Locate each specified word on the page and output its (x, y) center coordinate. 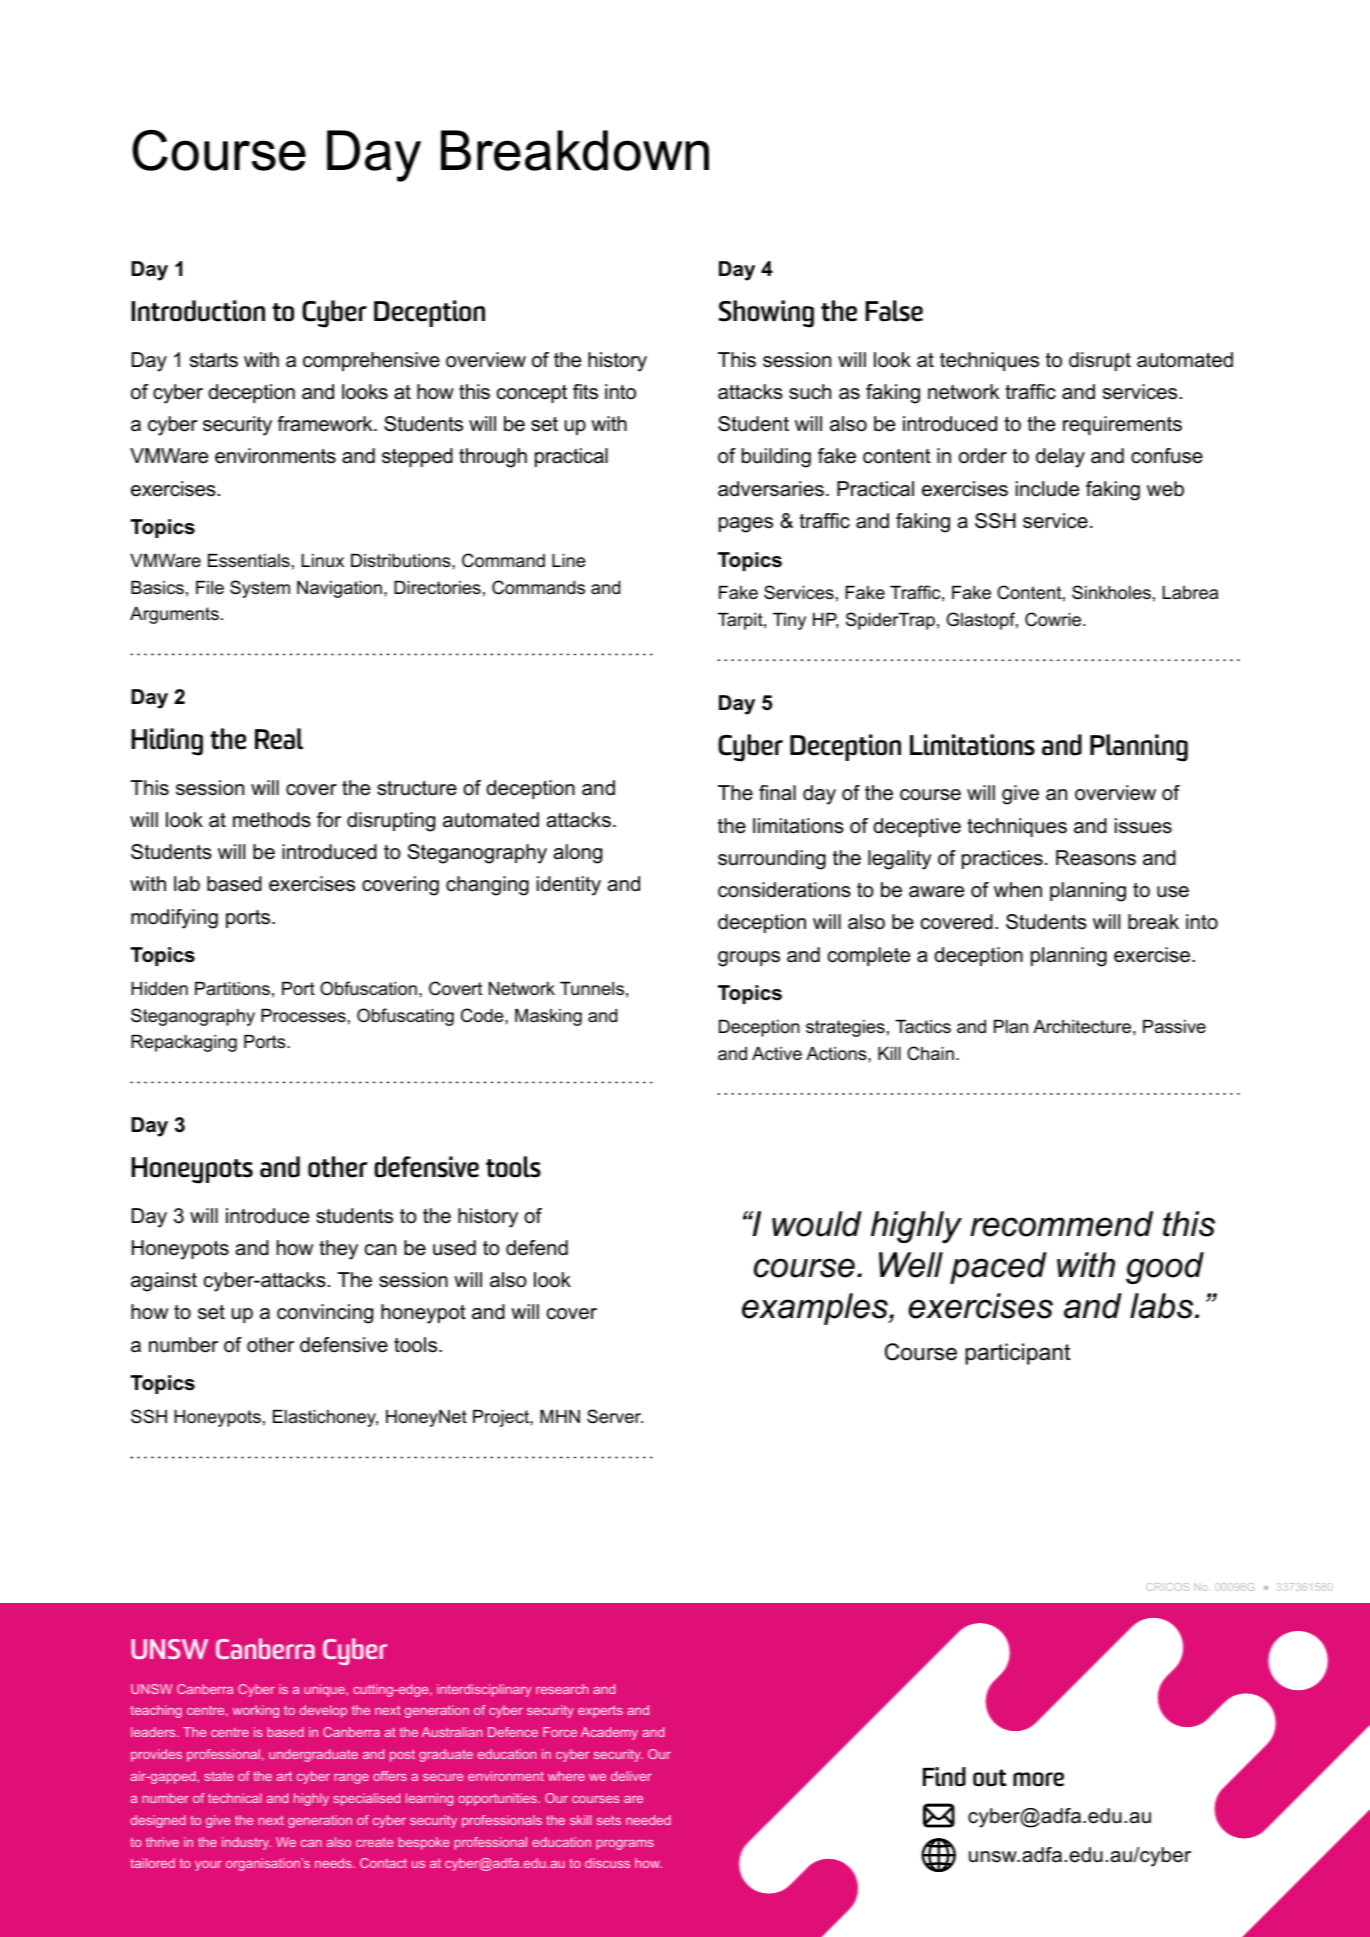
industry (246, 1843)
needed (648, 1820)
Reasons (1096, 858)
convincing (325, 1314)
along (578, 854)
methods (272, 820)
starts (214, 360)
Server (615, 1416)
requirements (1122, 425)
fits (585, 392)
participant (1017, 1354)
